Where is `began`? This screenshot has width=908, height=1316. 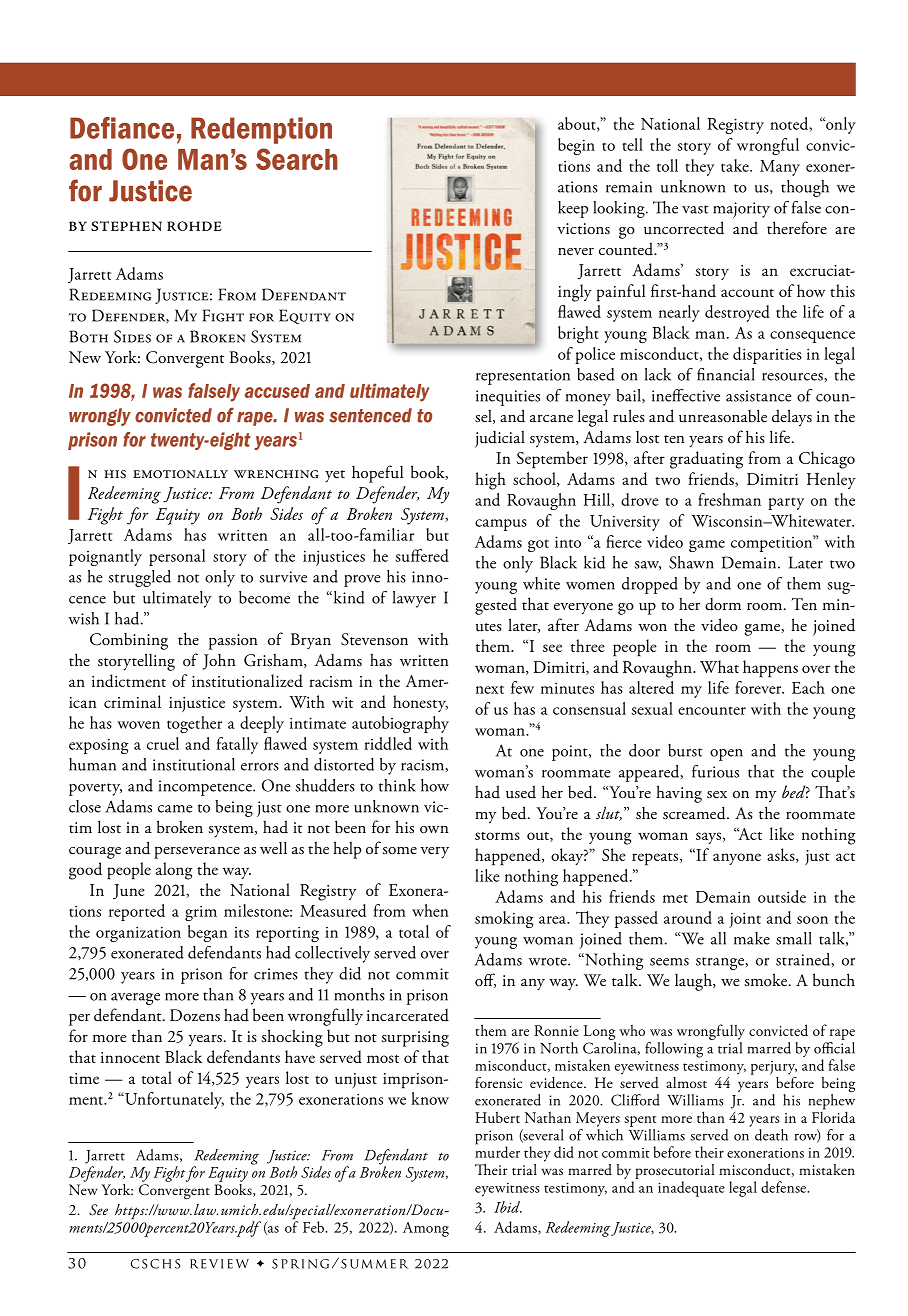
began is located at coordinates (208, 933).
